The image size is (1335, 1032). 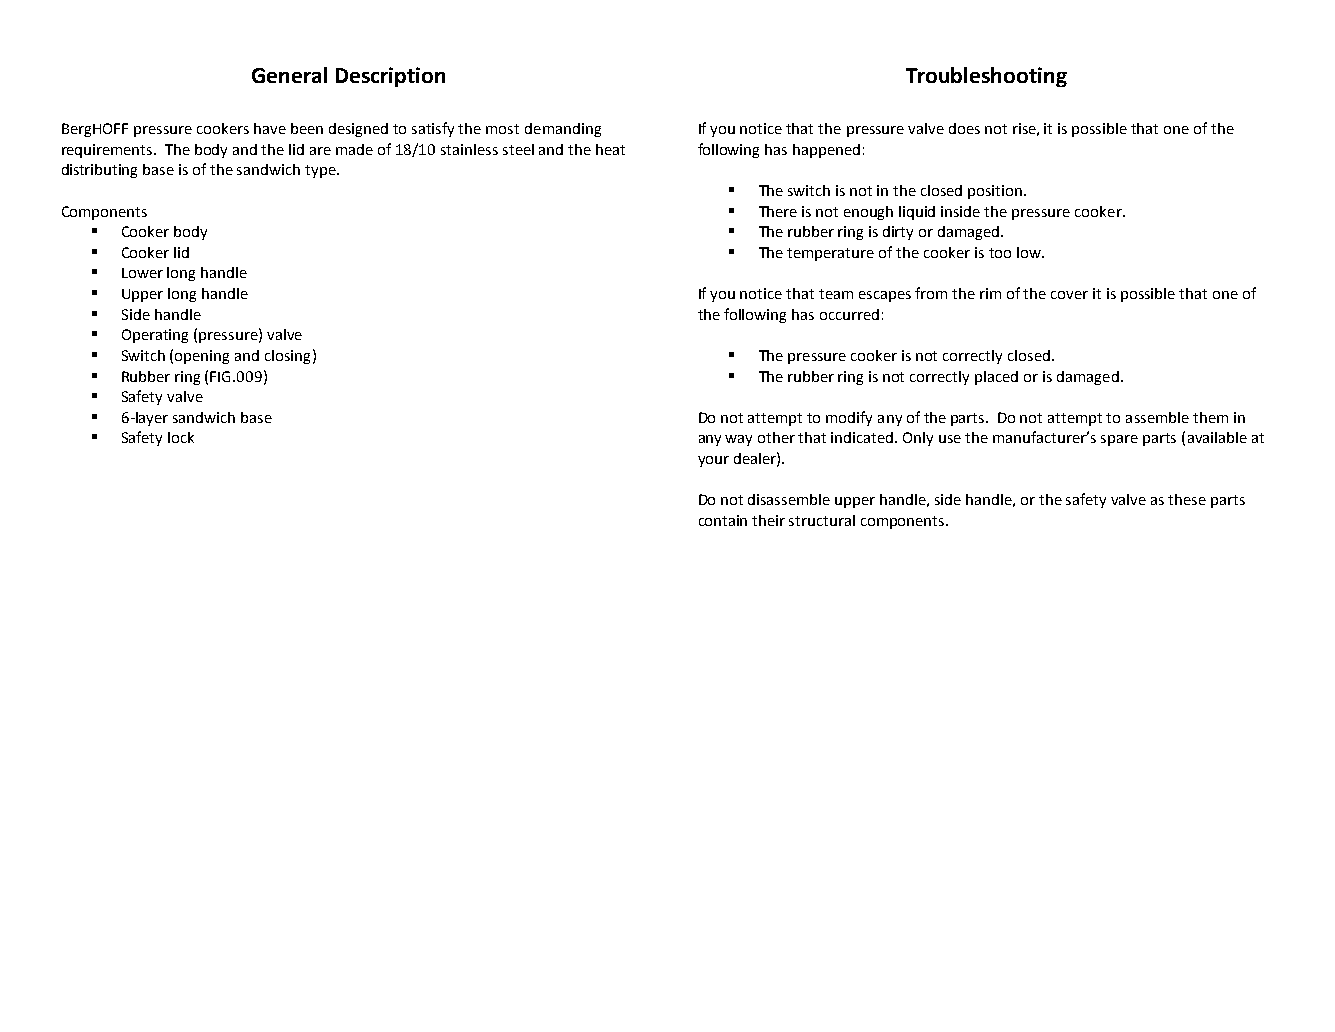 What do you see at coordinates (996, 378) in the image?
I see `placed` at bounding box center [996, 378].
